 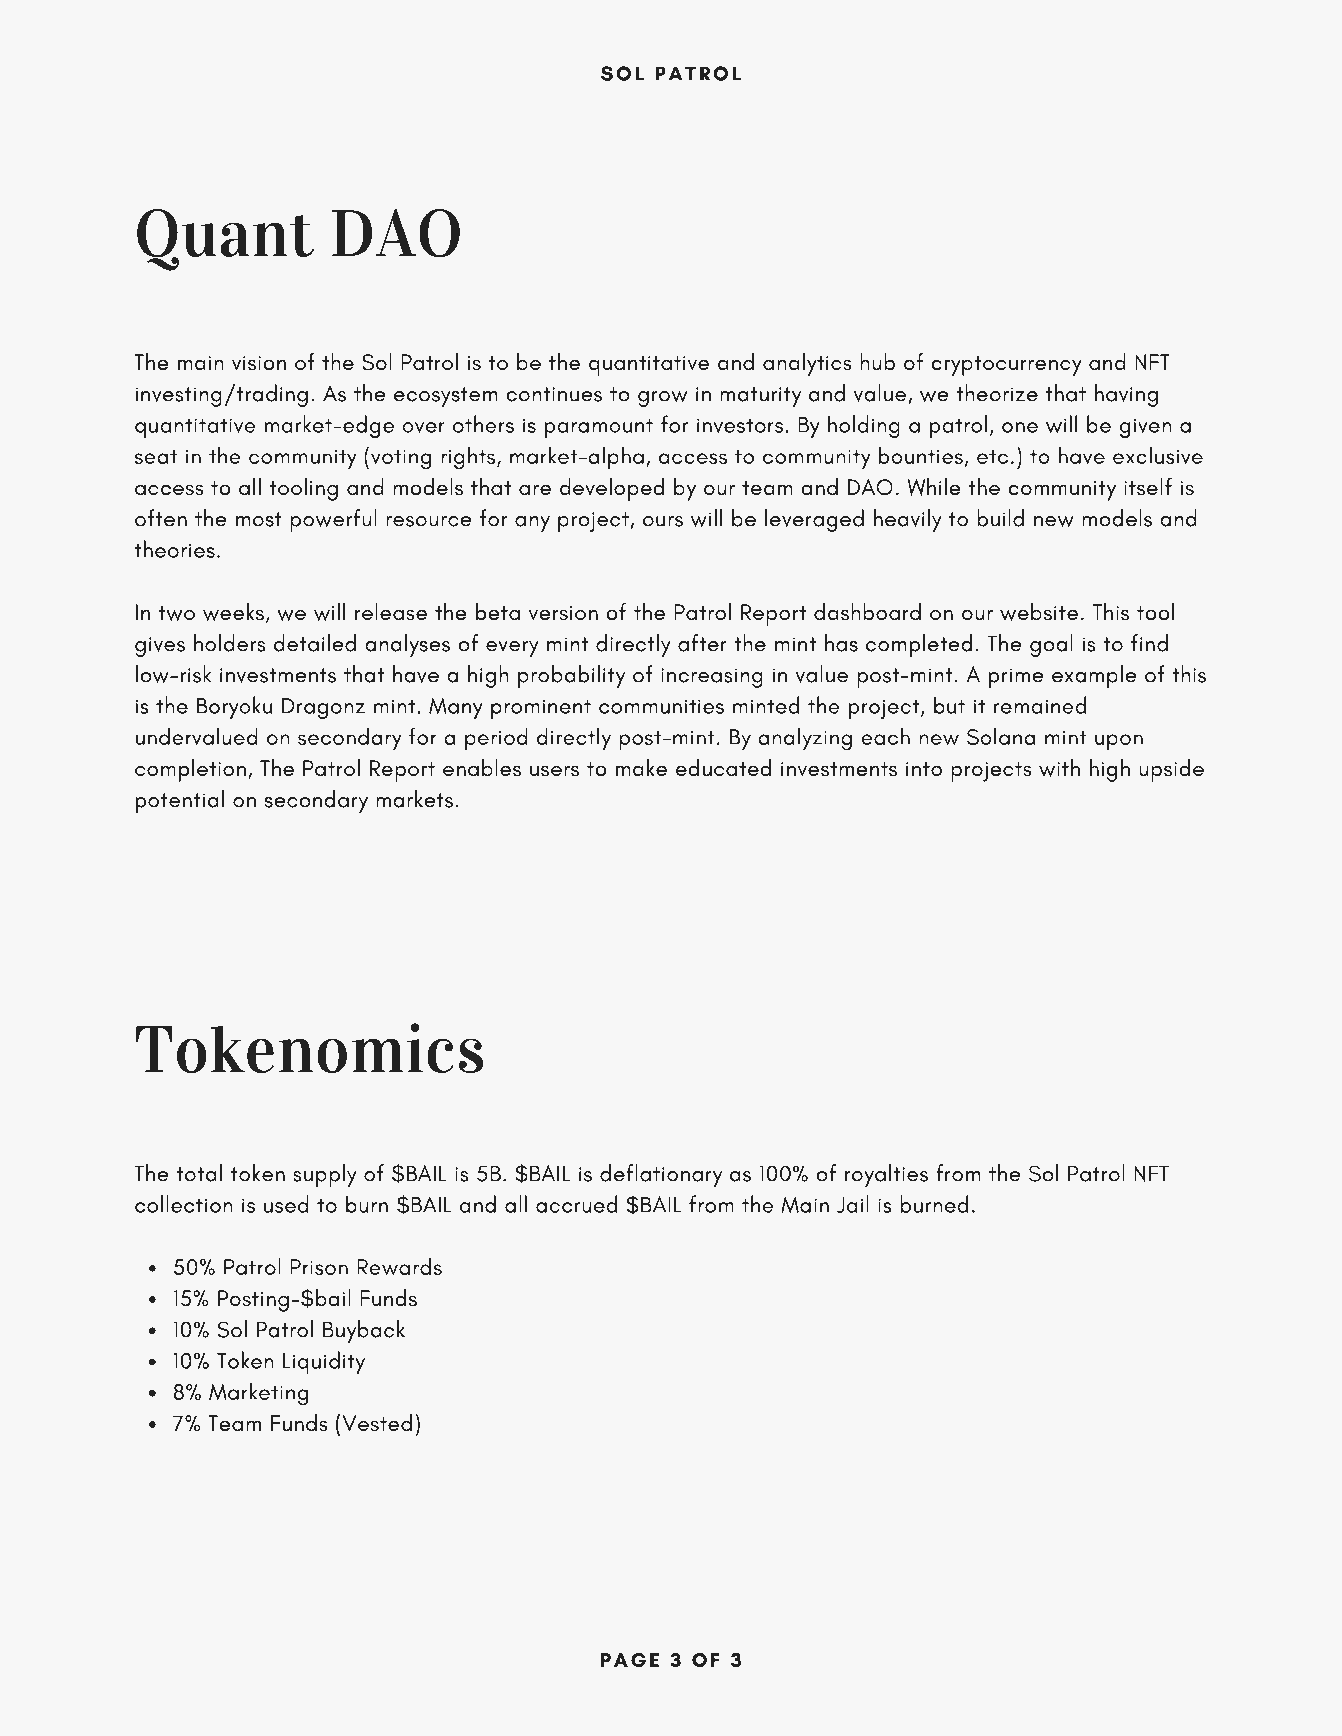 I want to click on deflationary, so click(x=661, y=1175).
